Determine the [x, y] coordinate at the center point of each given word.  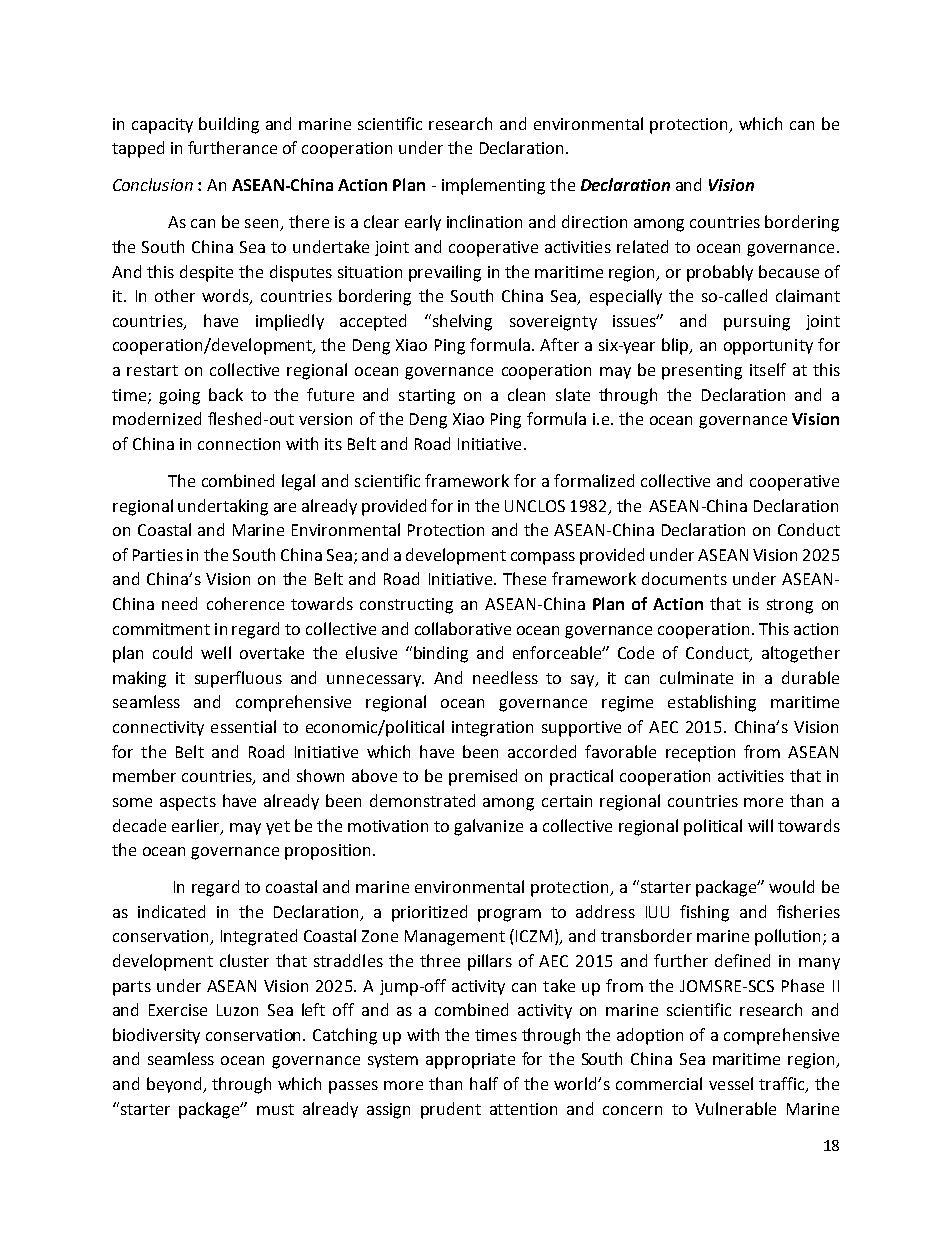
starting [427, 397]
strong [790, 606]
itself [768, 369]
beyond [175, 1085]
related [642, 246]
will [760, 825]
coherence [245, 603]
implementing [493, 186]
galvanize [488, 827]
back [226, 394]
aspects [188, 803]
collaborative [463, 628]
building [229, 125]
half [484, 1083]
